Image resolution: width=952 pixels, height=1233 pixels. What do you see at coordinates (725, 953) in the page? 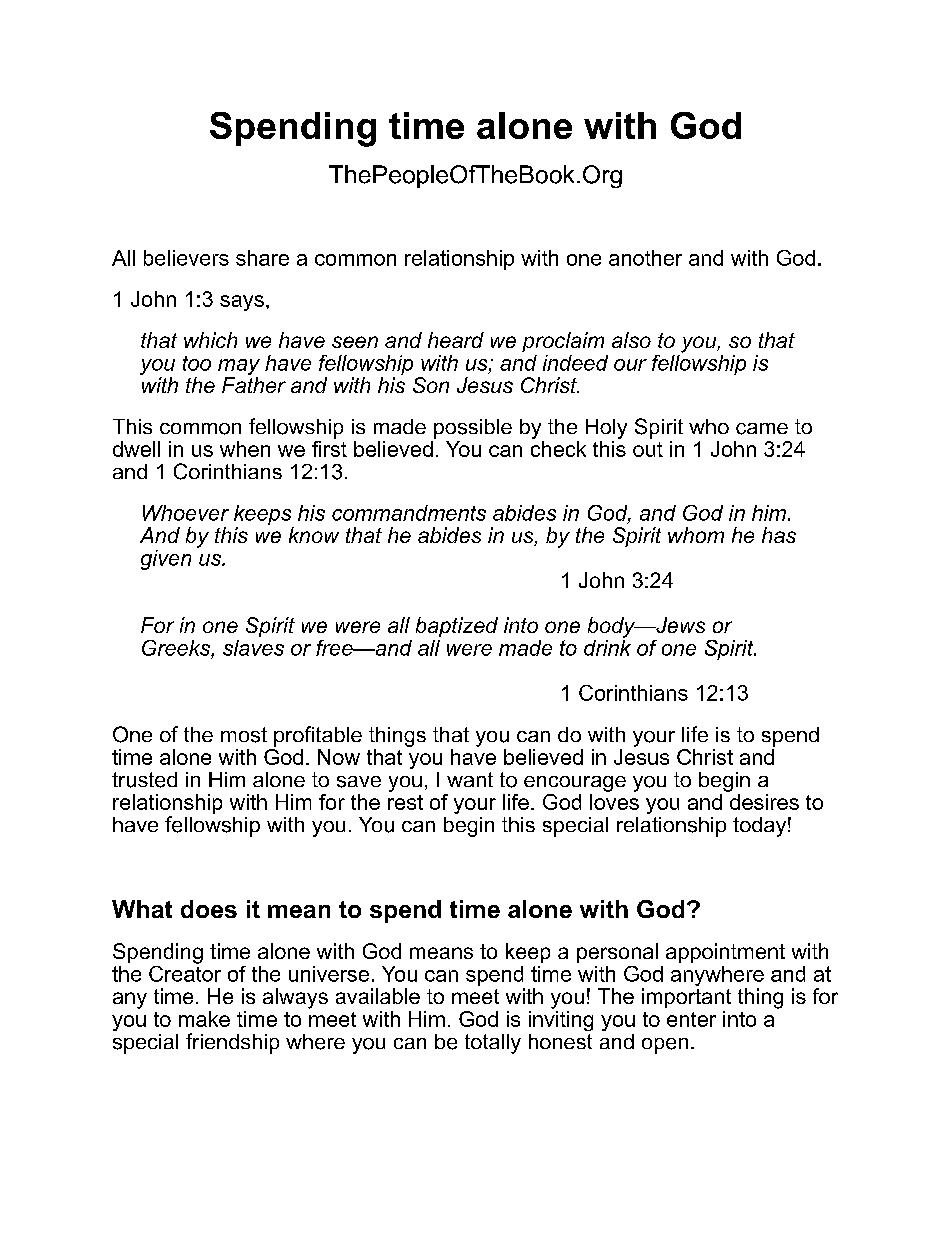
I see `appointment` at bounding box center [725, 953].
